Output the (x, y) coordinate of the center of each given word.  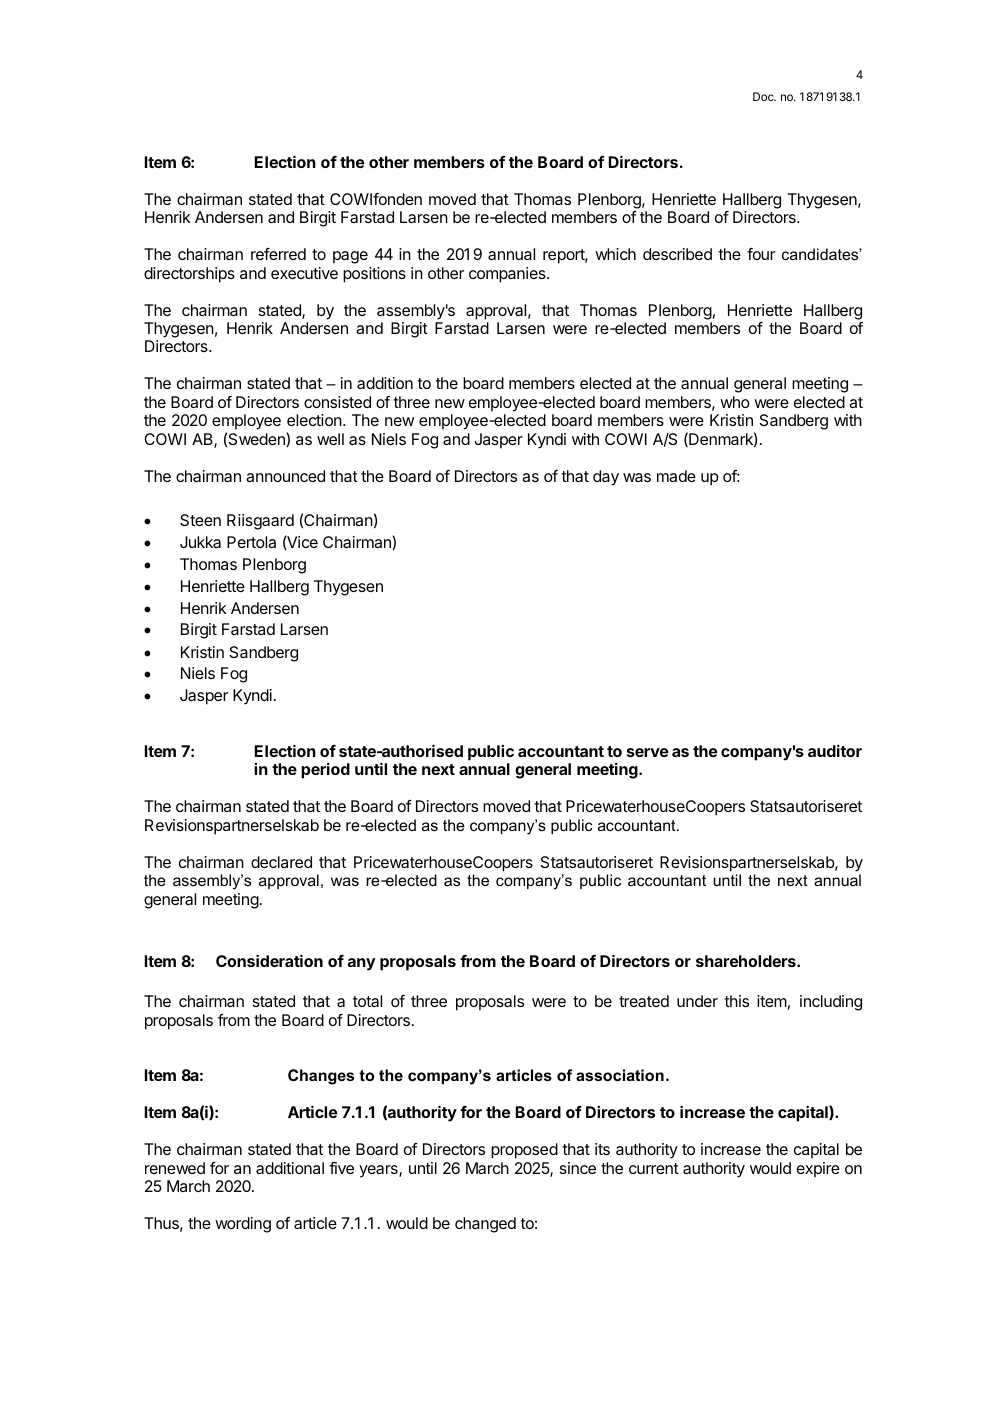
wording (243, 1225)
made (676, 476)
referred (278, 254)
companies (508, 275)
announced (285, 476)
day (606, 478)
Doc (764, 96)
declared (281, 862)
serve (647, 752)
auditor (835, 751)
